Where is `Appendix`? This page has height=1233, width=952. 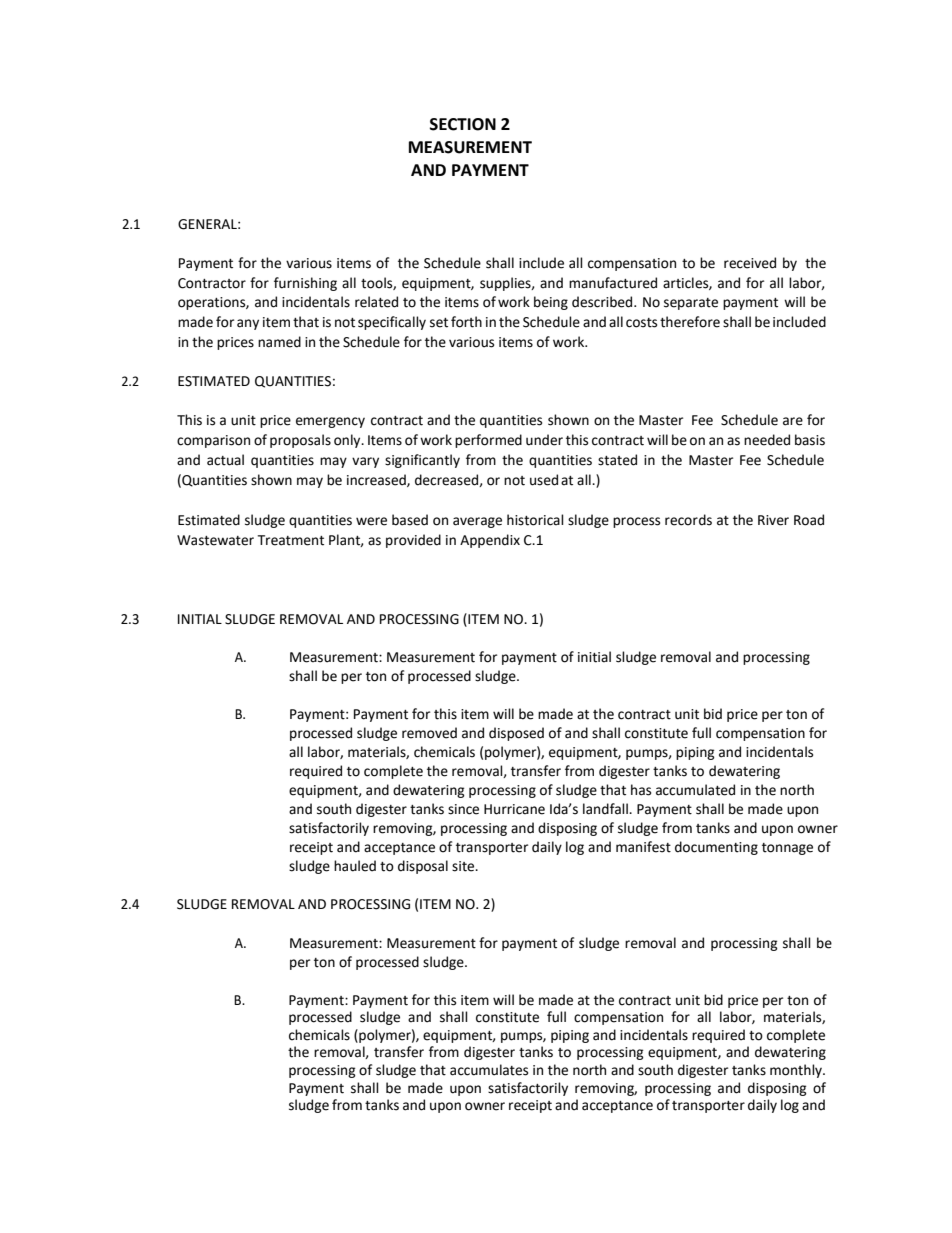
Appendix is located at coordinates (490, 541).
